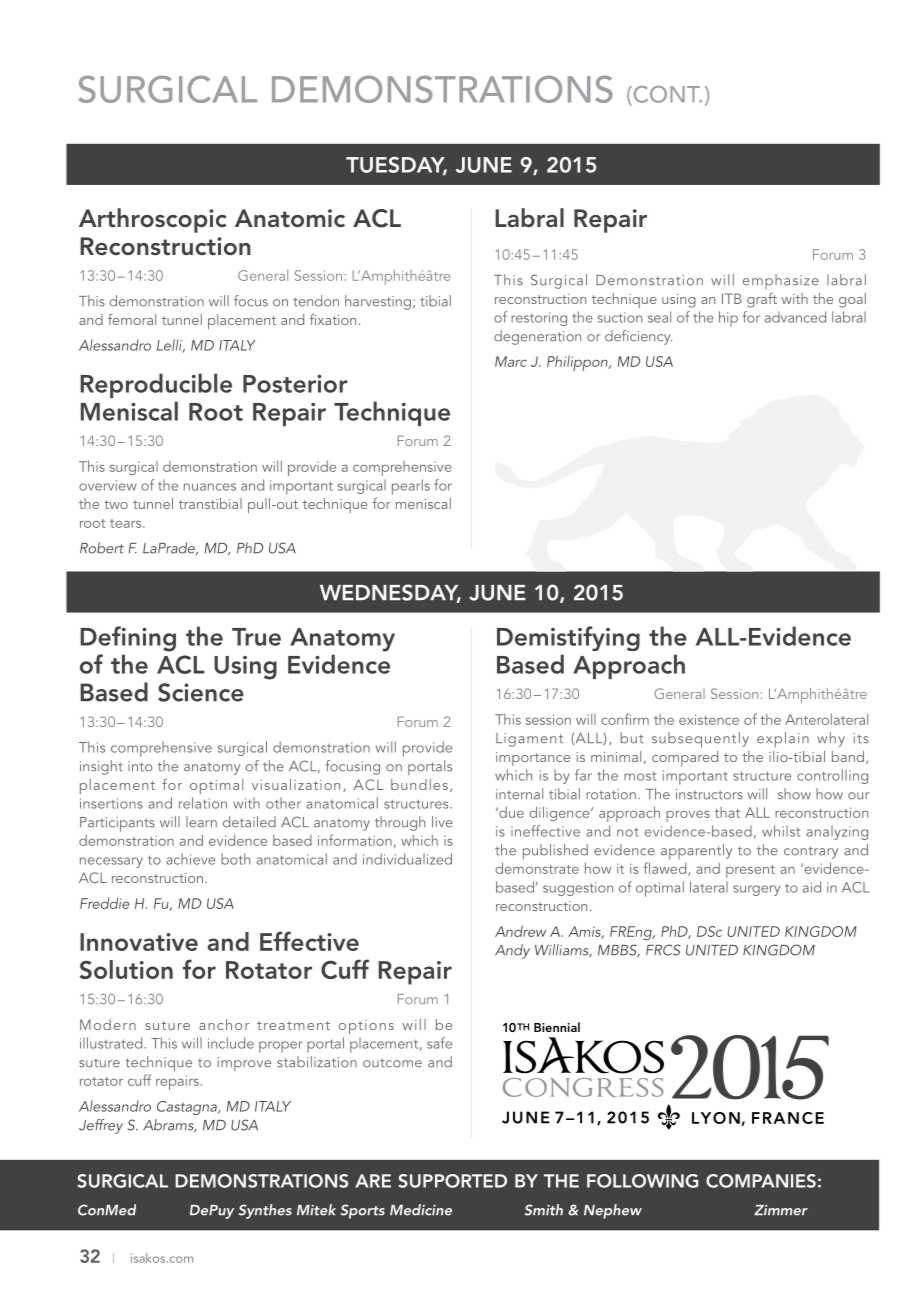 This screenshot has height=1308, width=924. I want to click on surgery, so click(756, 890).
